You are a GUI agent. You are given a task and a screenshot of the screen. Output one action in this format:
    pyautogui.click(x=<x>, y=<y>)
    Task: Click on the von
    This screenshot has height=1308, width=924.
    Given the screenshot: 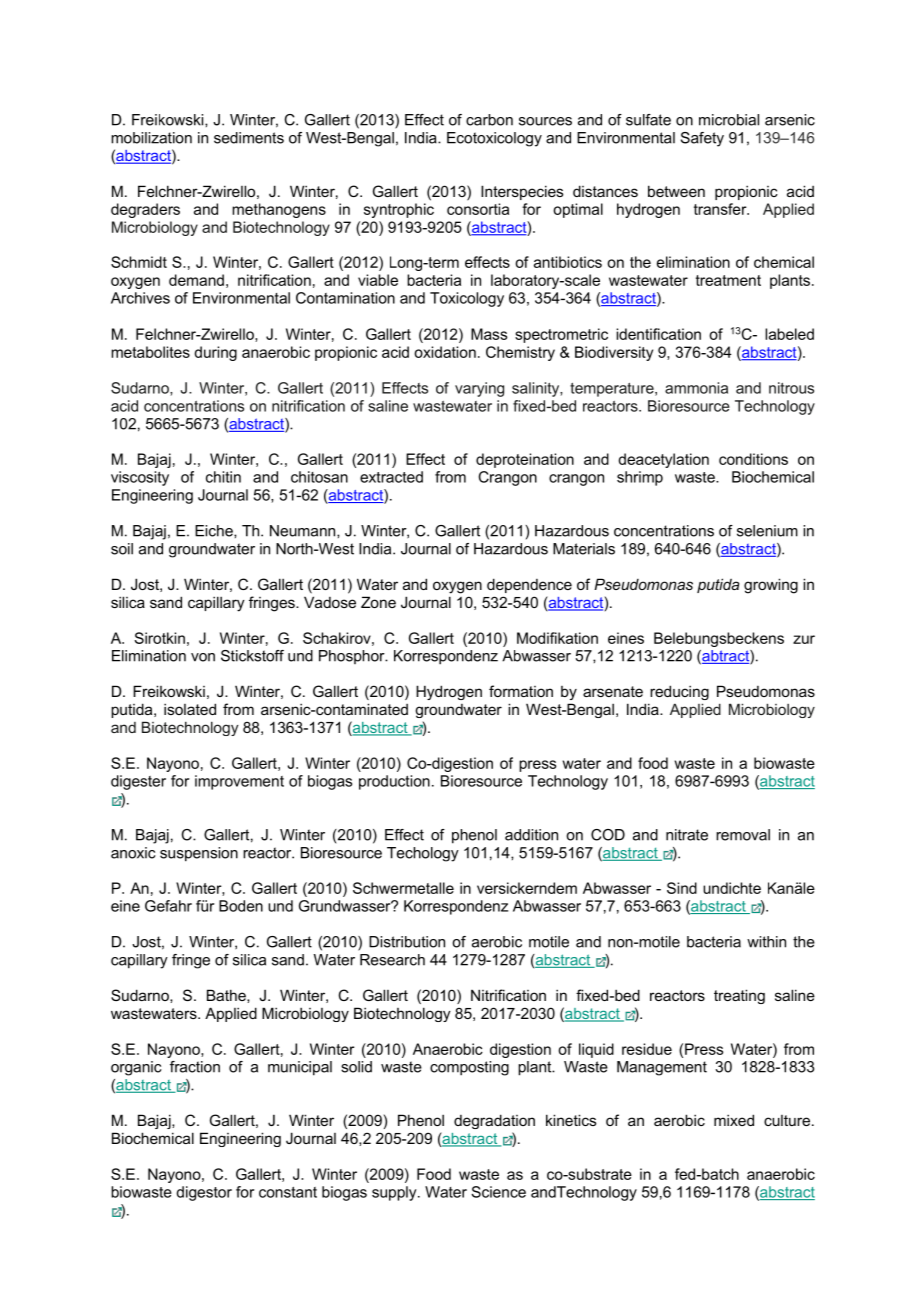 What is the action you would take?
    pyautogui.click(x=203, y=657)
